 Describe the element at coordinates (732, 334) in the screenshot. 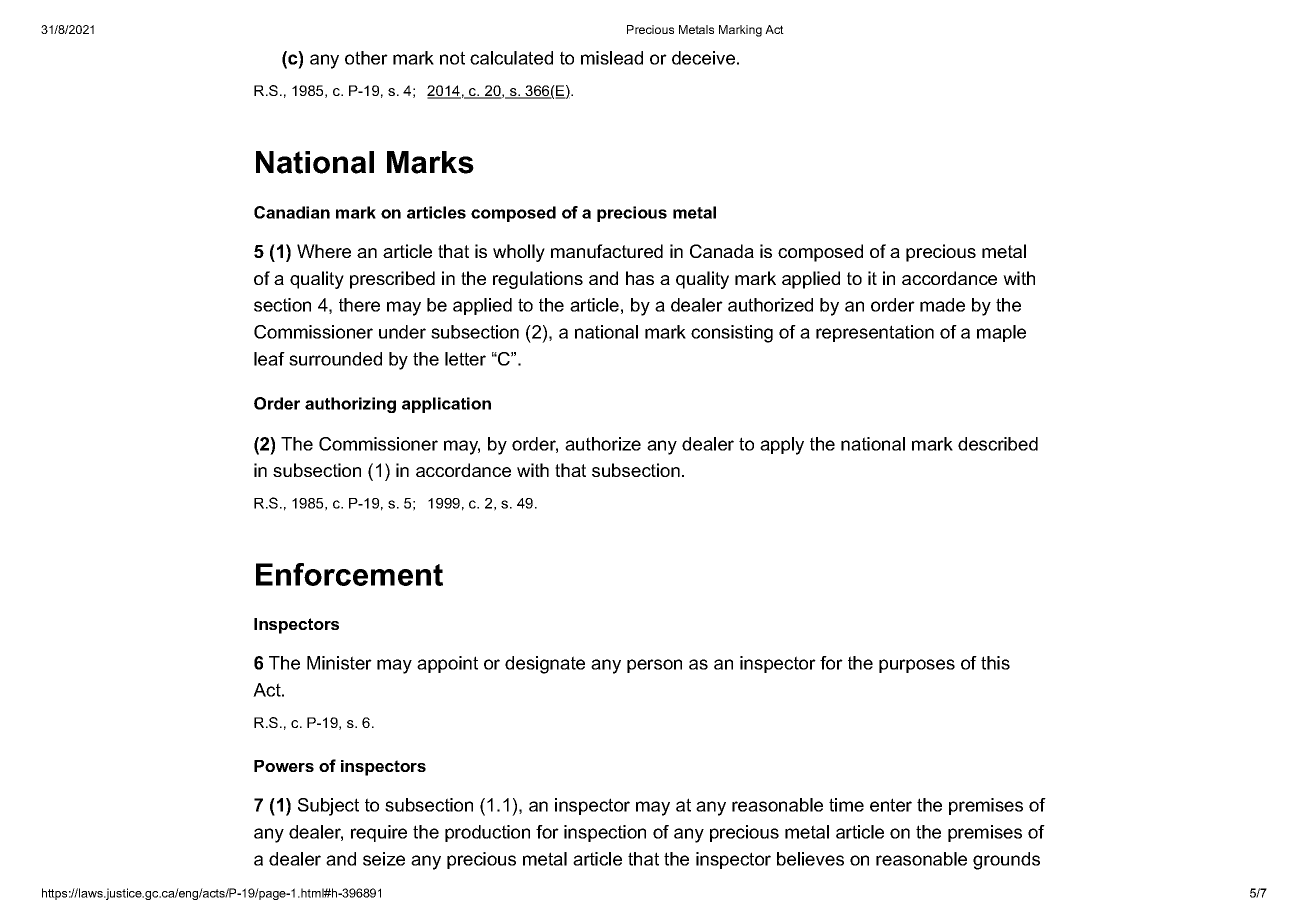

I see `consisting` at that location.
